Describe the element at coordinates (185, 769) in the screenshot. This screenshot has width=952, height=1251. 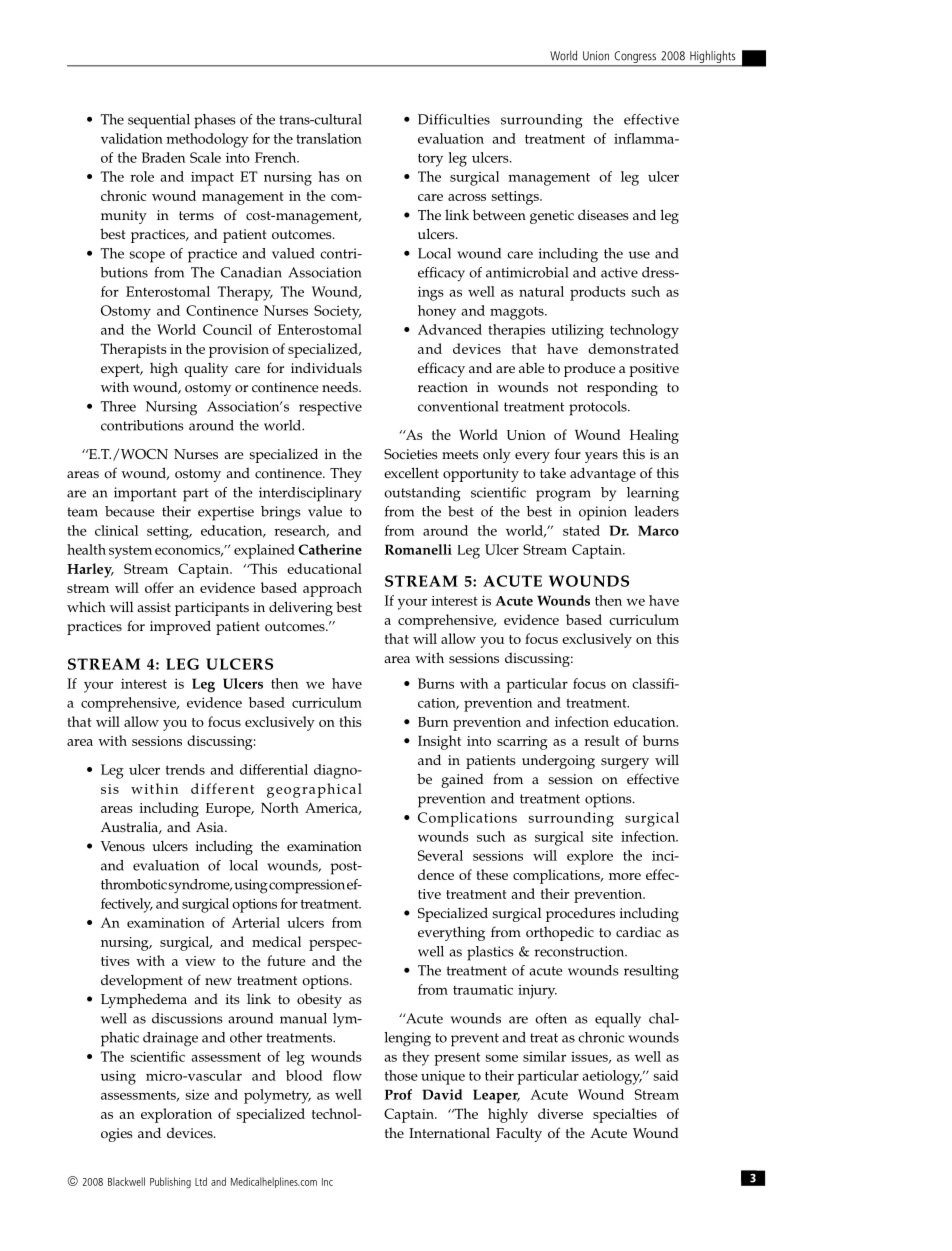
I see `trends` at that location.
